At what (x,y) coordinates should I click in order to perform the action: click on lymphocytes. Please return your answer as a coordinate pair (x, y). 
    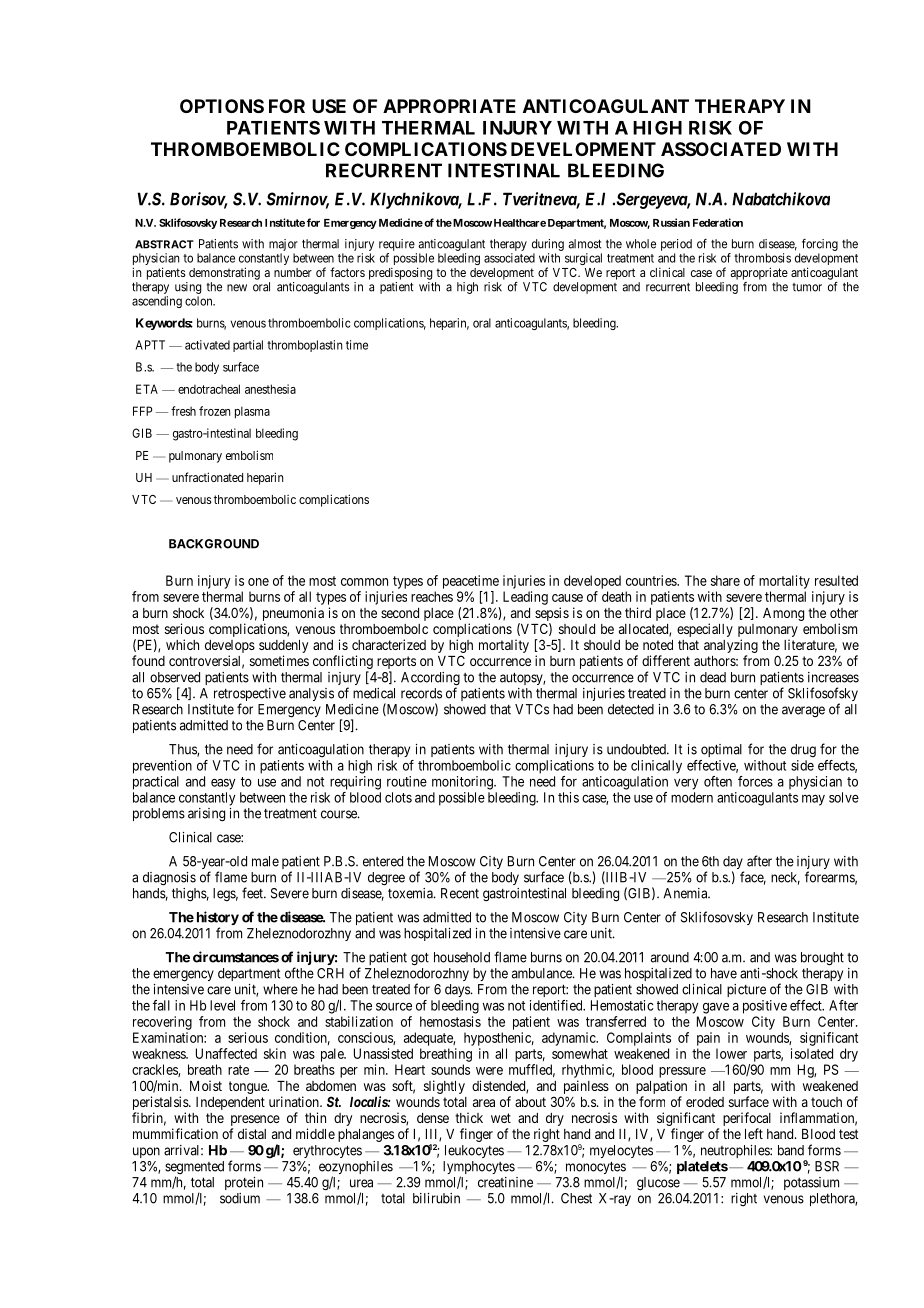
    Looking at the image, I should click on (479, 1169).
